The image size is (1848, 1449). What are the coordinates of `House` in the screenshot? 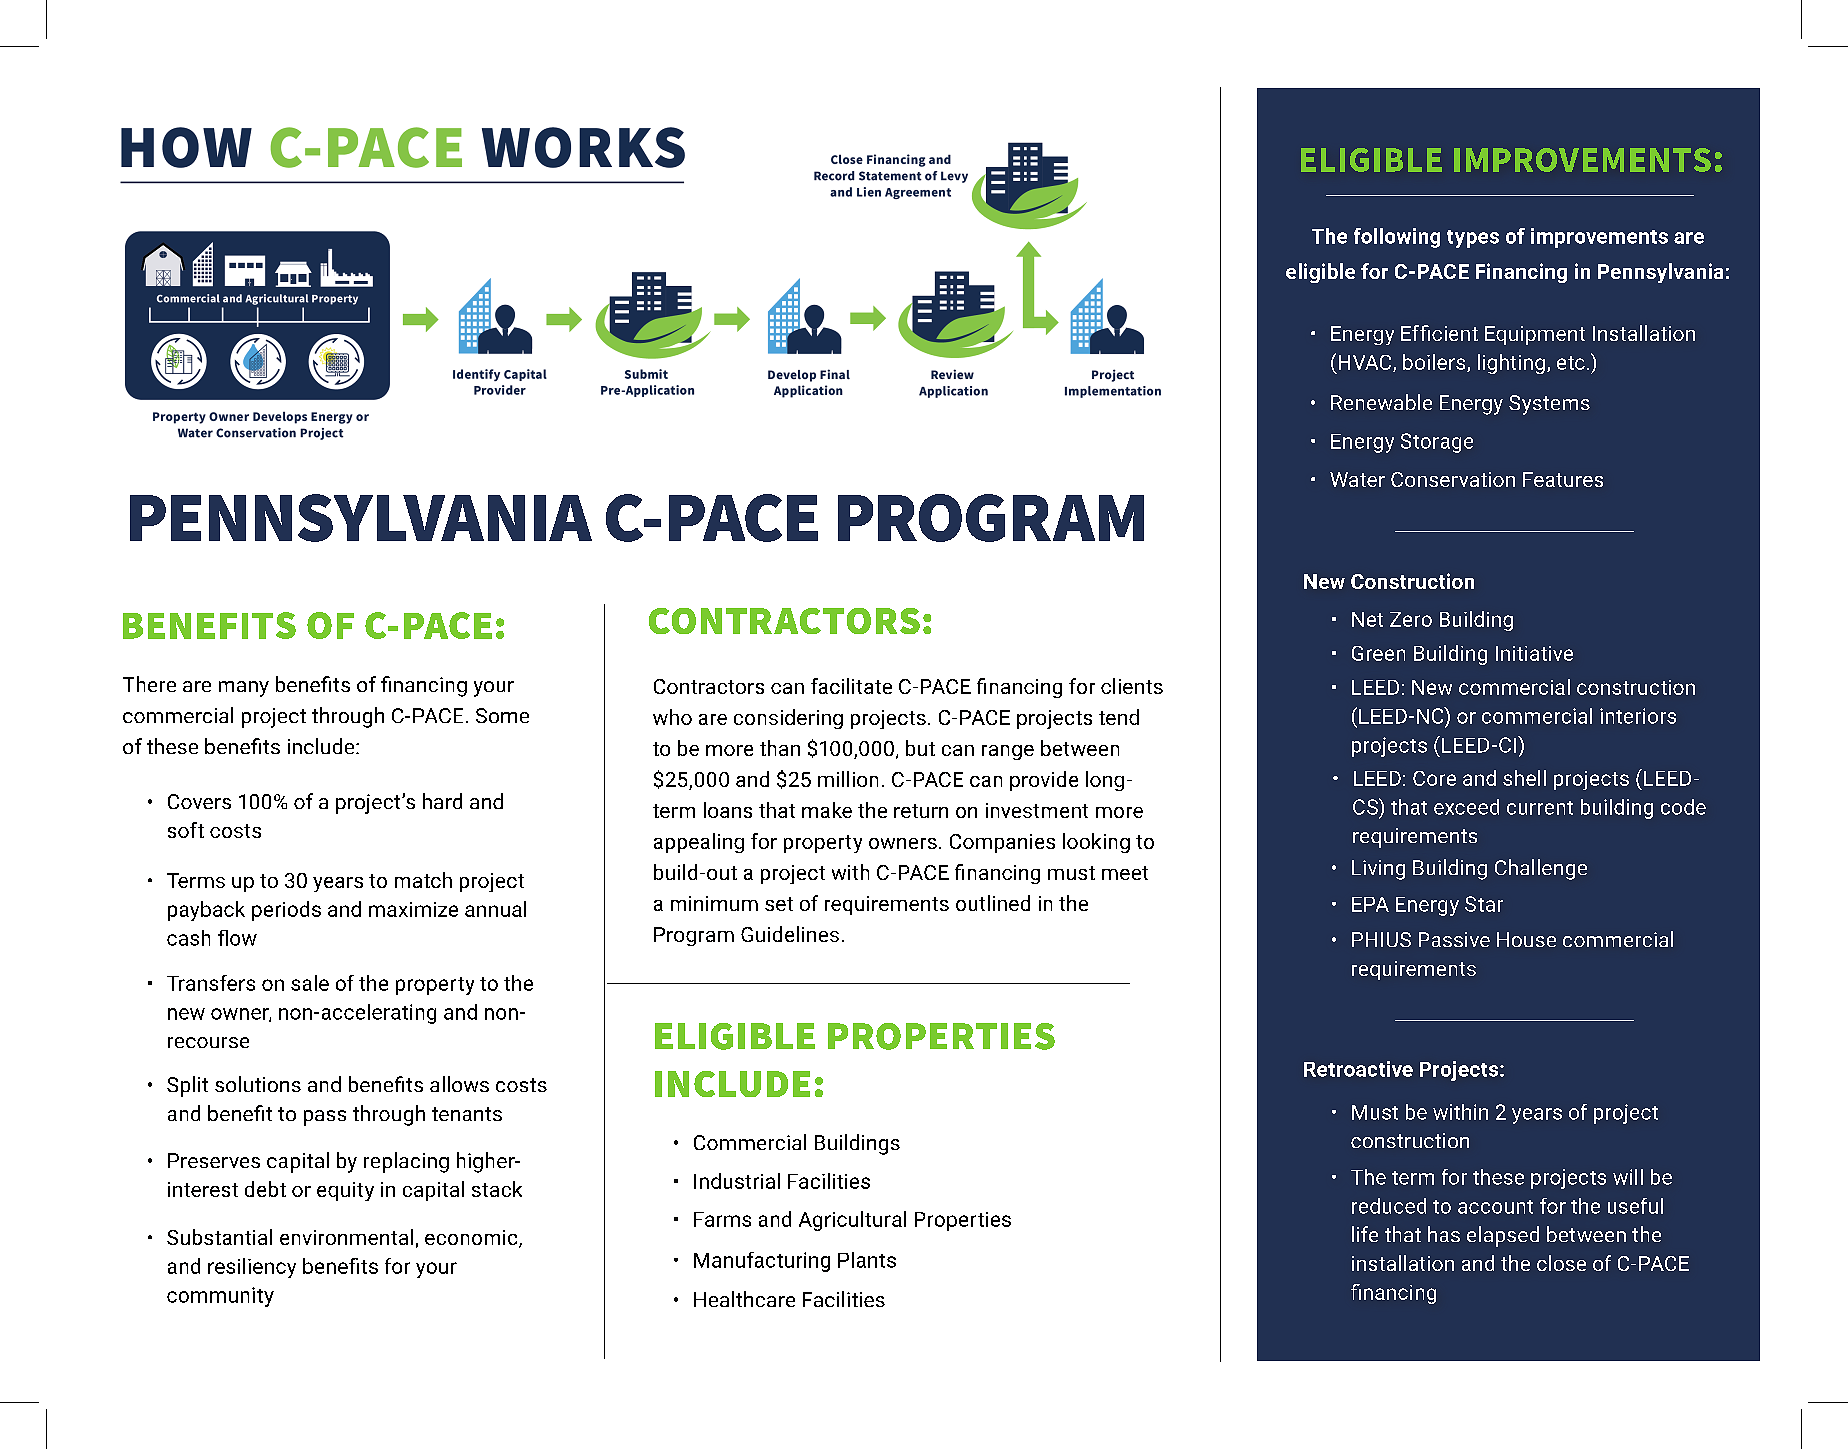 It's located at (1526, 939).
